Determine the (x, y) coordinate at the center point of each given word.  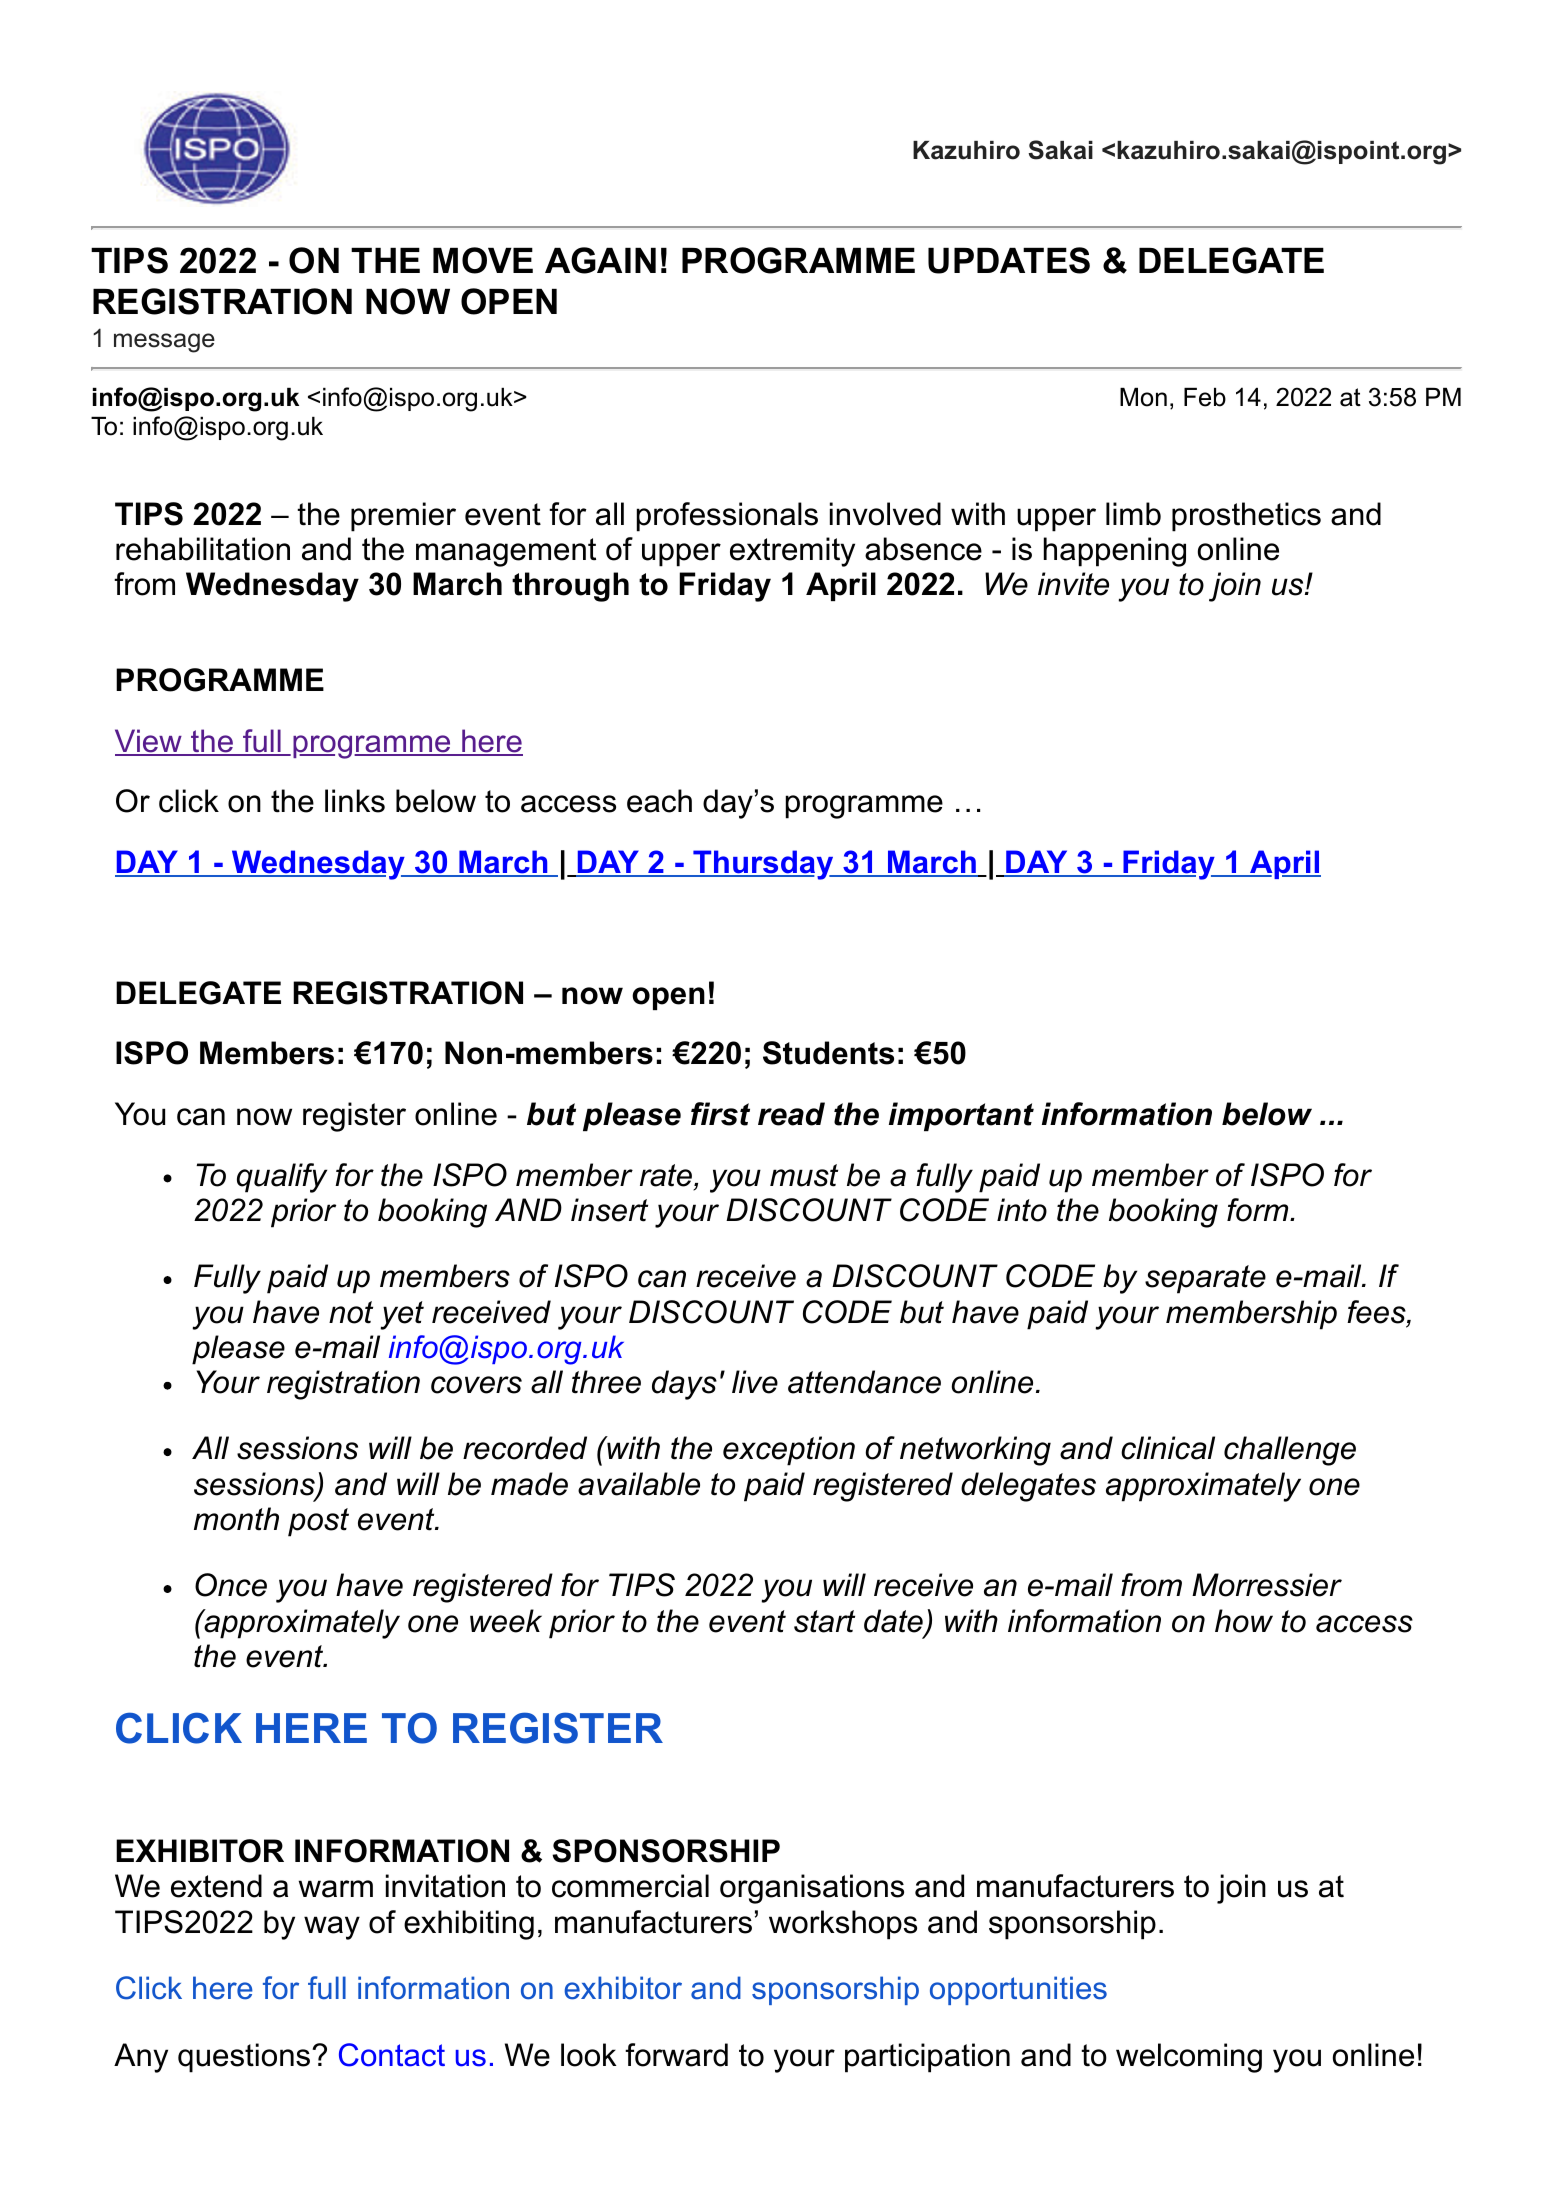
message (164, 343)
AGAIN (600, 260)
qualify (282, 1178)
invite (1073, 584)
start (824, 1621)
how (1244, 1621)
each (659, 801)
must (804, 1175)
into (1022, 1210)
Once (231, 1585)
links (355, 801)
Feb (1205, 397)
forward (676, 2055)
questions (244, 2058)
